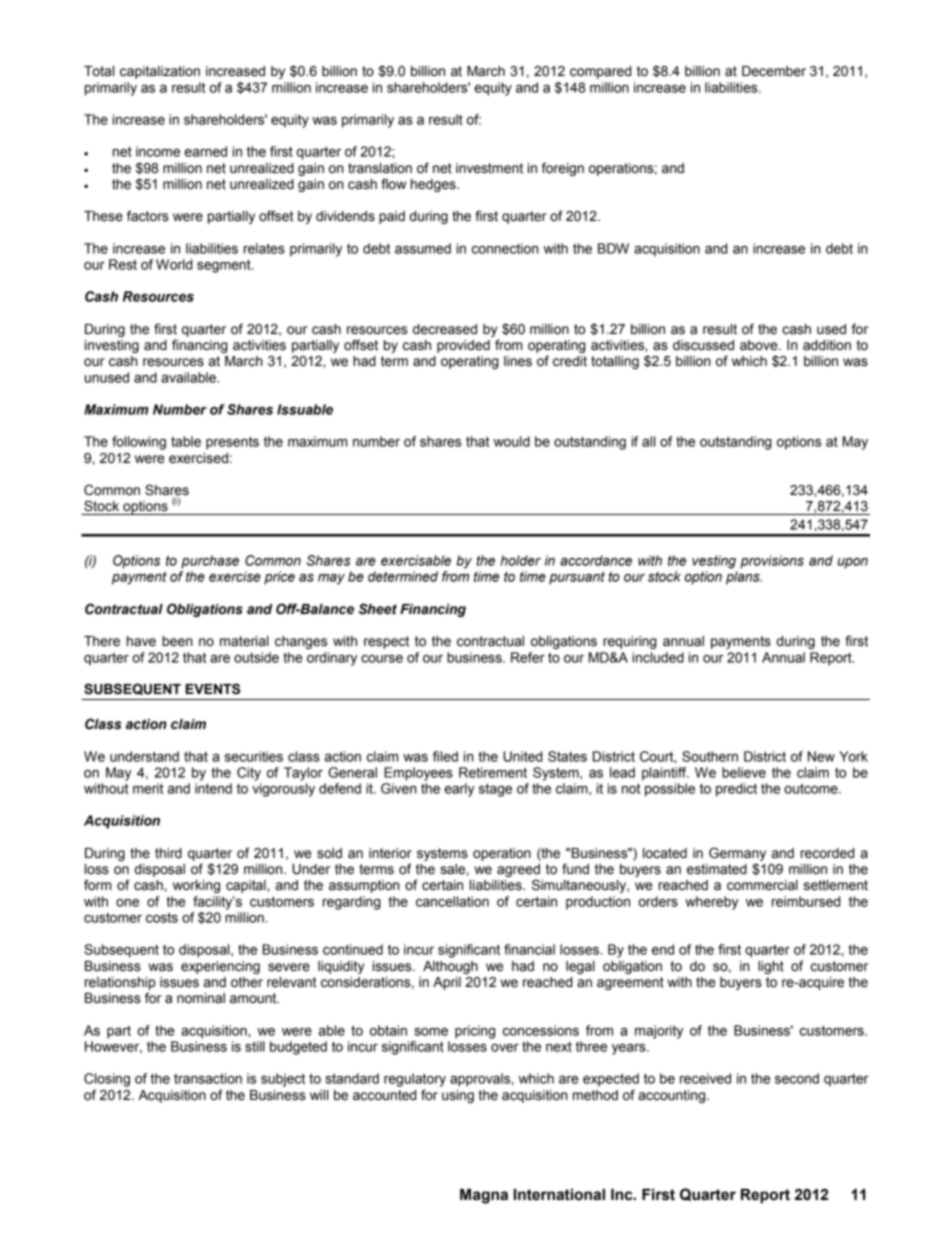 The height and width of the page is (1233, 952). Describe the element at coordinates (107, 1080) in the page. I see `Closing` at that location.
